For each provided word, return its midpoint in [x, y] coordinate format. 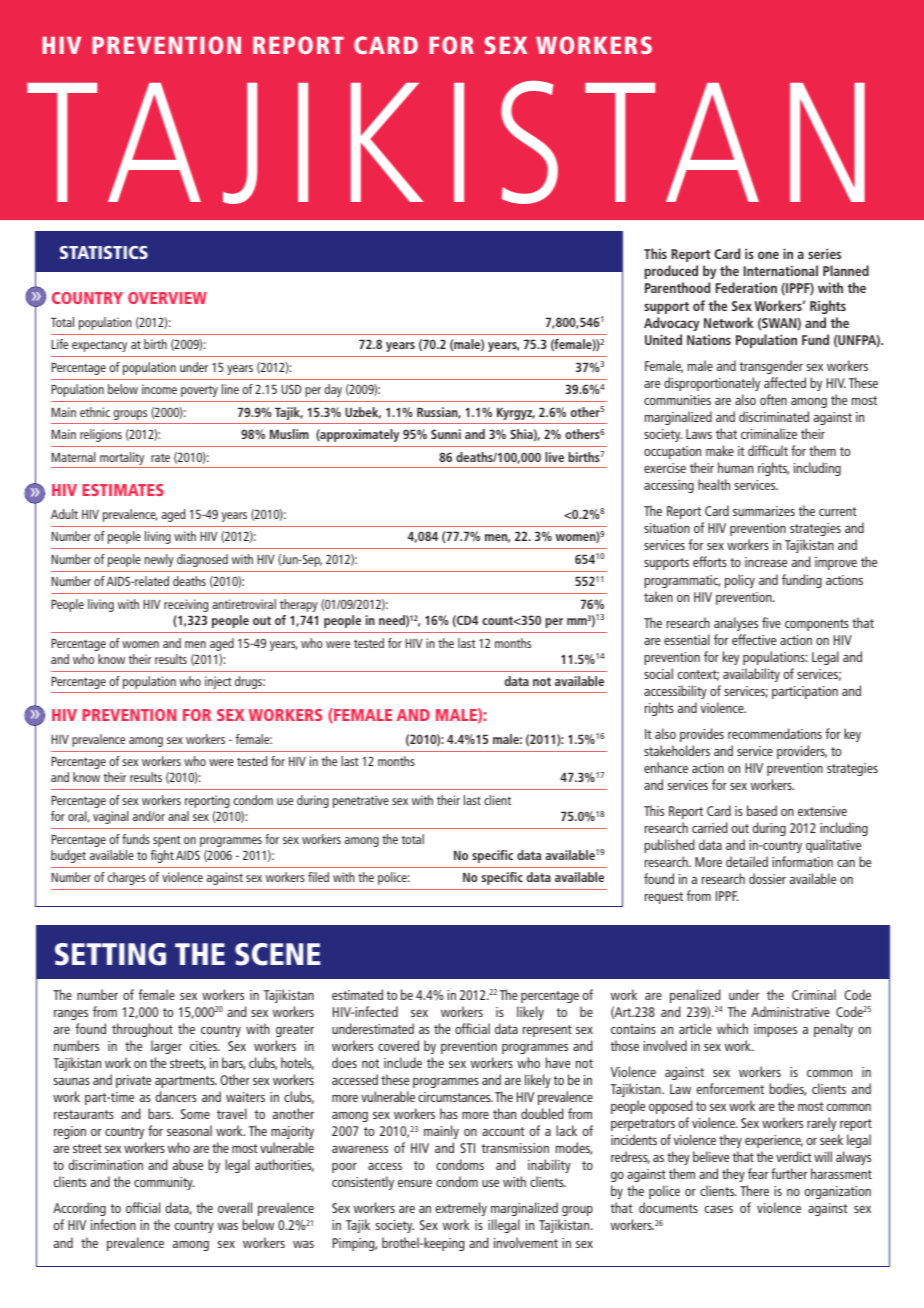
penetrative [361, 801]
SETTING [110, 954]
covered [398, 1045]
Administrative [790, 1011]
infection [113, 1224]
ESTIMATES [123, 490]
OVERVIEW [167, 298]
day [333, 390]
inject [218, 682]
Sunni [446, 434]
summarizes [764, 511]
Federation [746, 287]
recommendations [775, 733]
